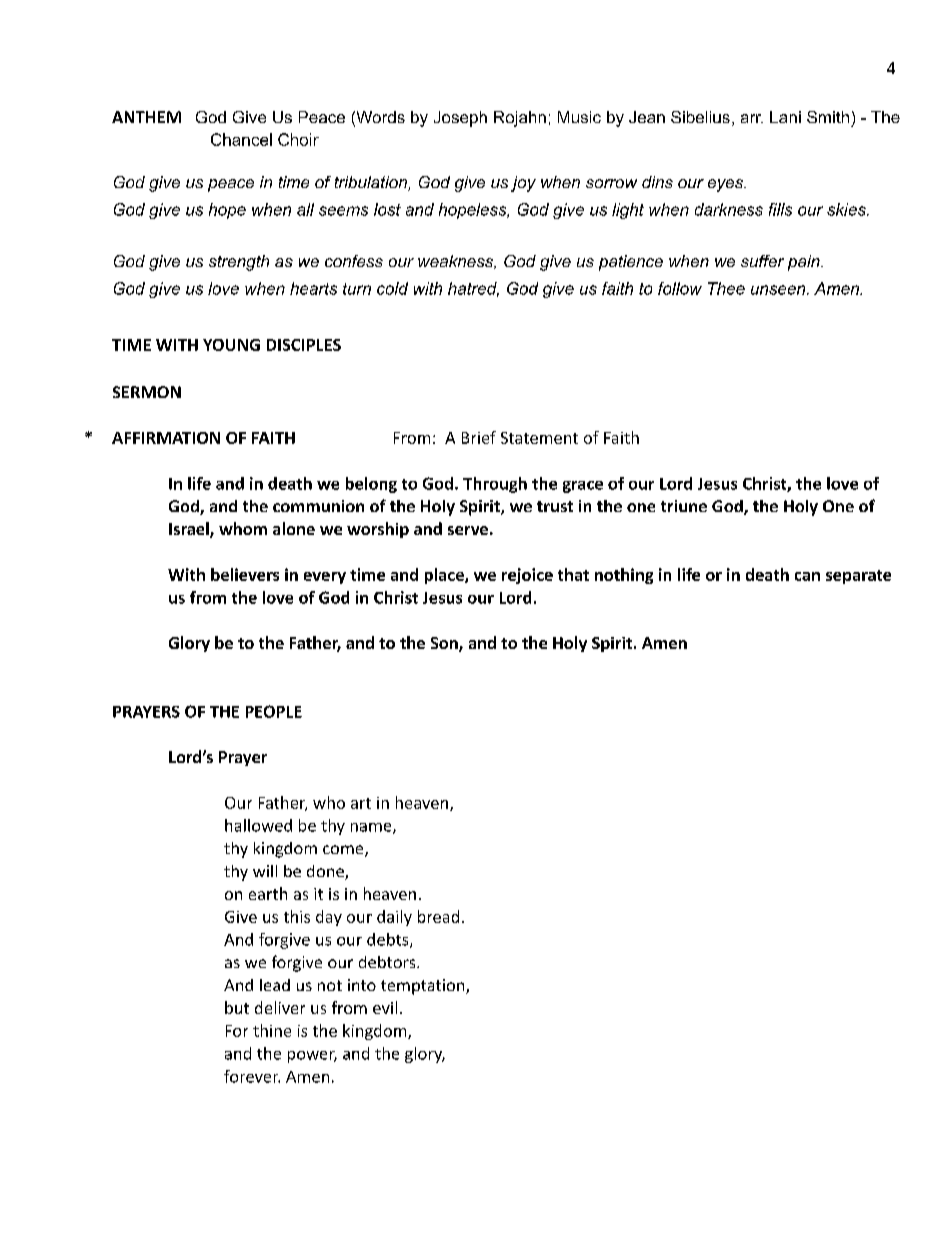 The image size is (952, 1233). What do you see at coordinates (424, 987) in the page?
I see `temptation` at bounding box center [424, 987].
